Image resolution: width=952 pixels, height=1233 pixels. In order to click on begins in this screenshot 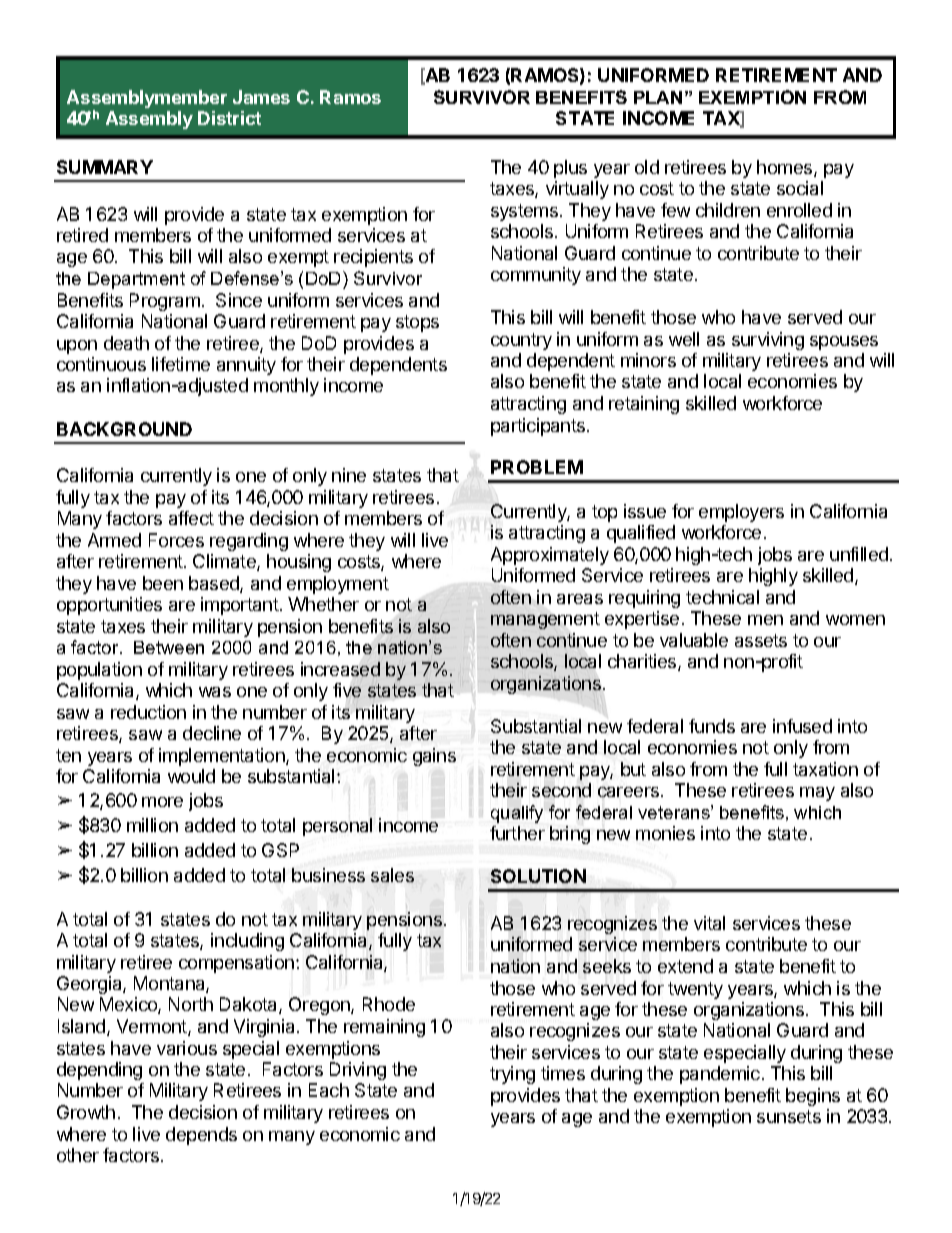, I will do `click(813, 1097)`.
